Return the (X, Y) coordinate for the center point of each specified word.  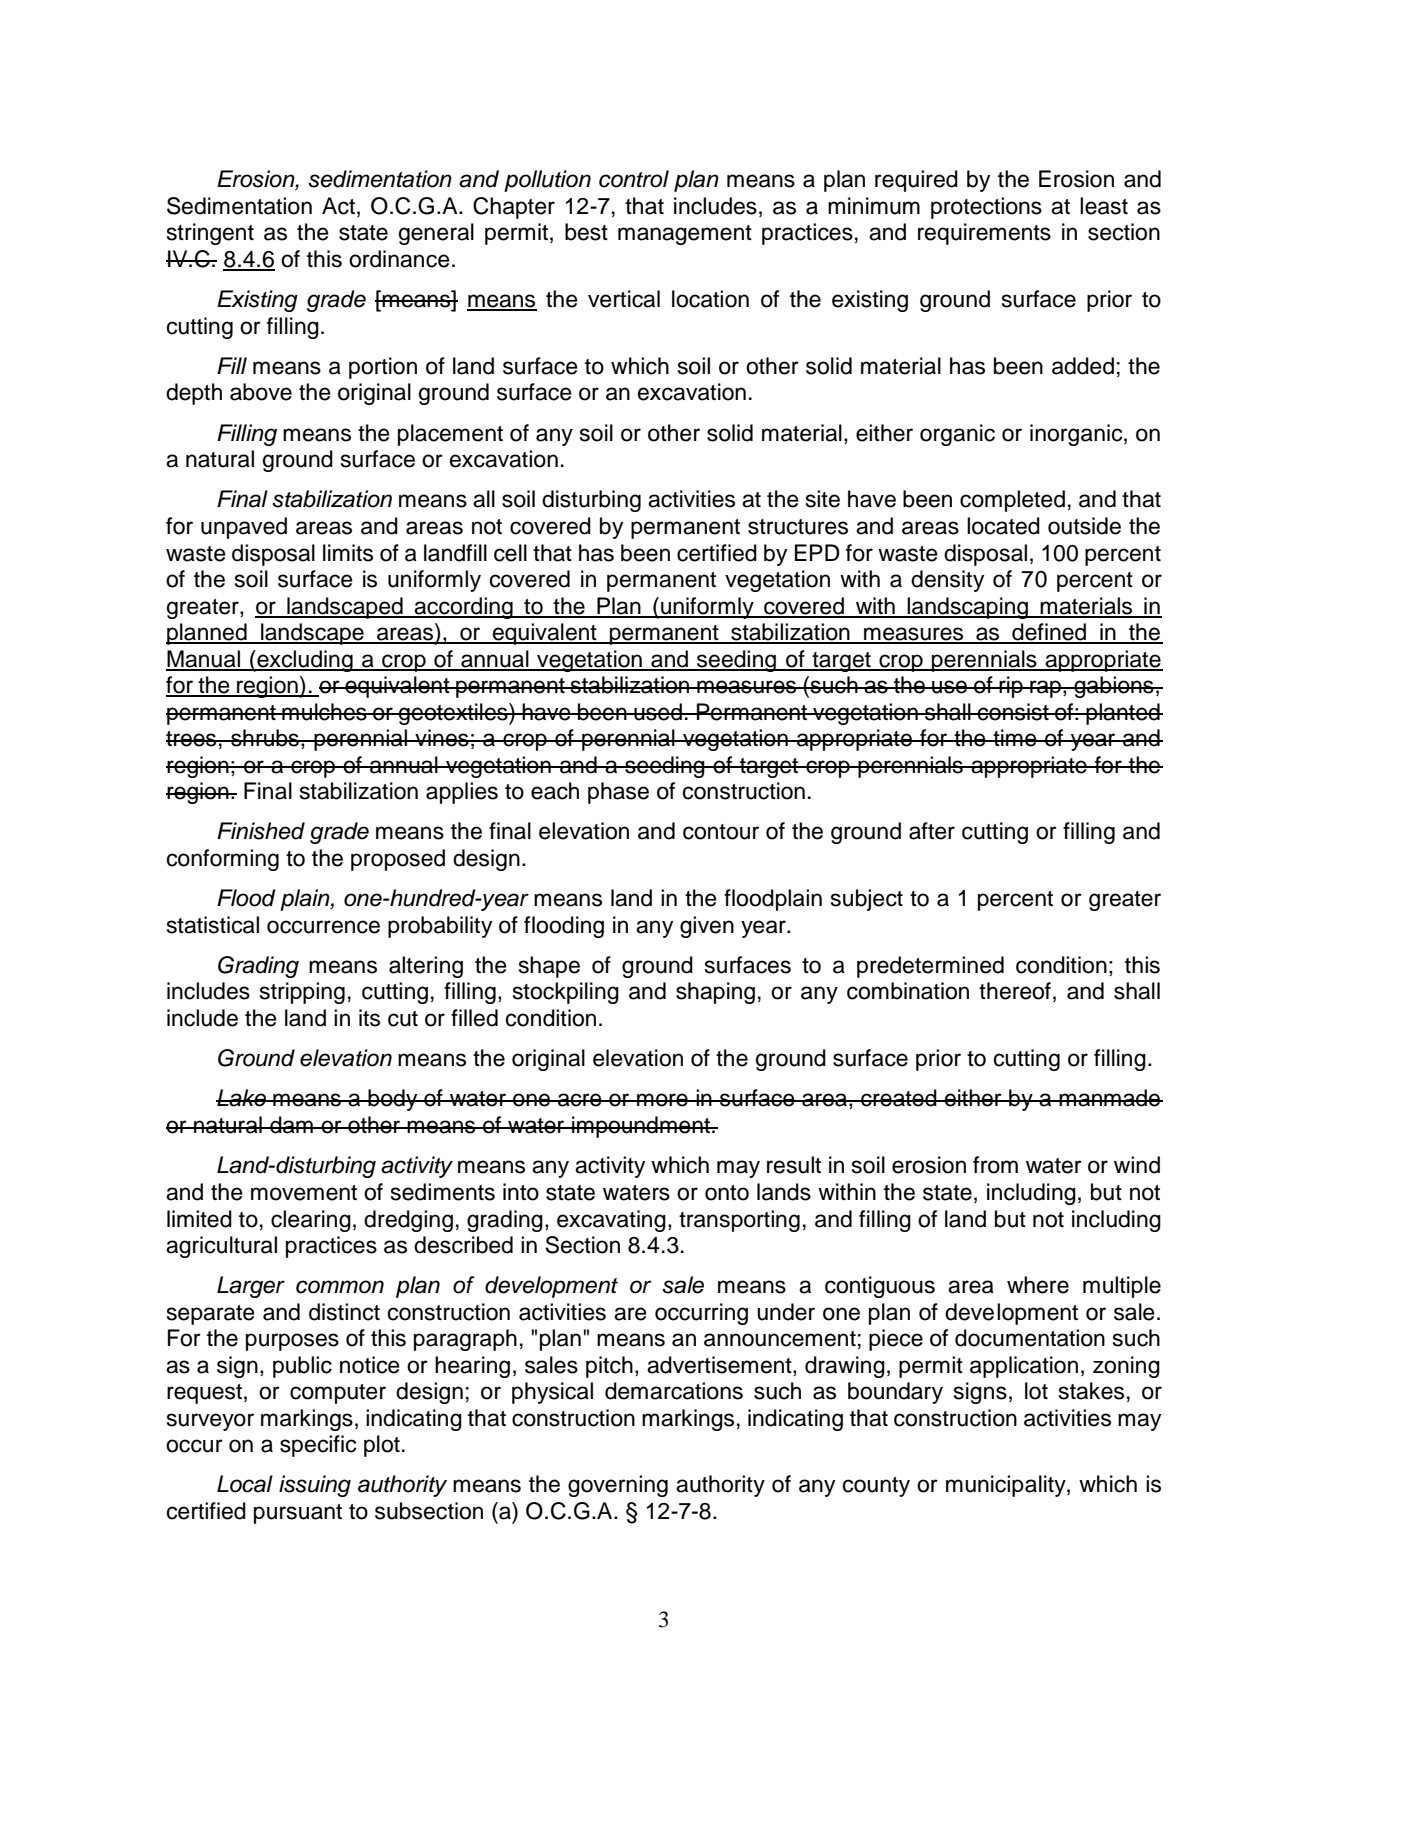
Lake (242, 1098)
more (662, 1100)
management (685, 235)
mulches (324, 712)
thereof (1015, 991)
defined (1049, 633)
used (658, 712)
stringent (210, 234)
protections (986, 208)
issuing (315, 1486)
